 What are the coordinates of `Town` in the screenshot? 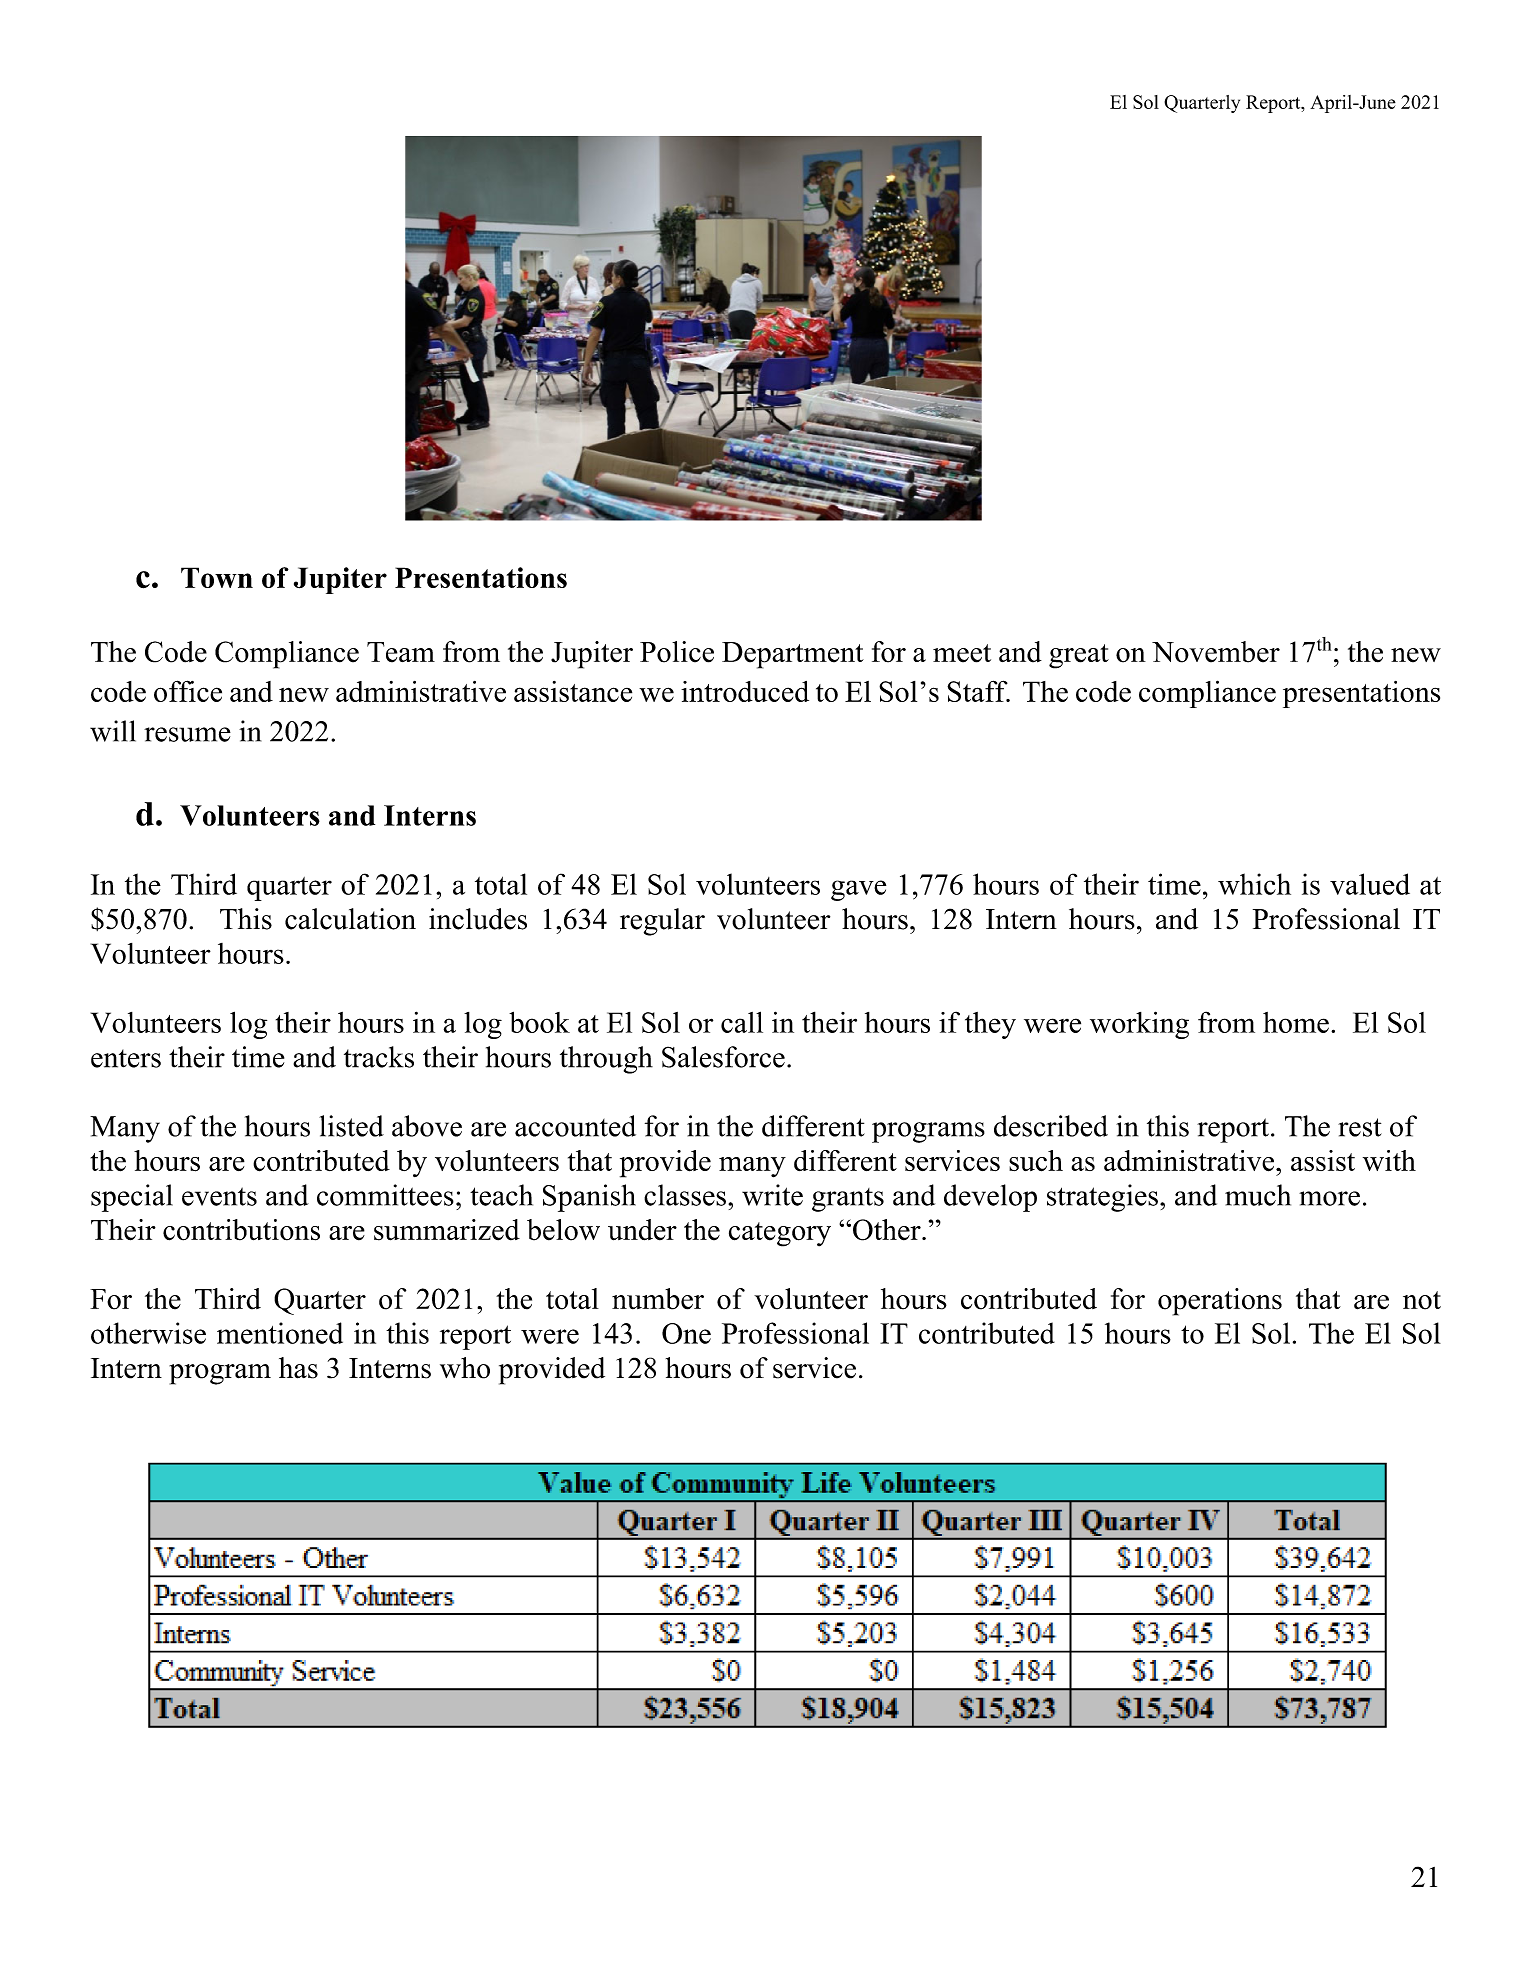 It's located at (217, 577).
